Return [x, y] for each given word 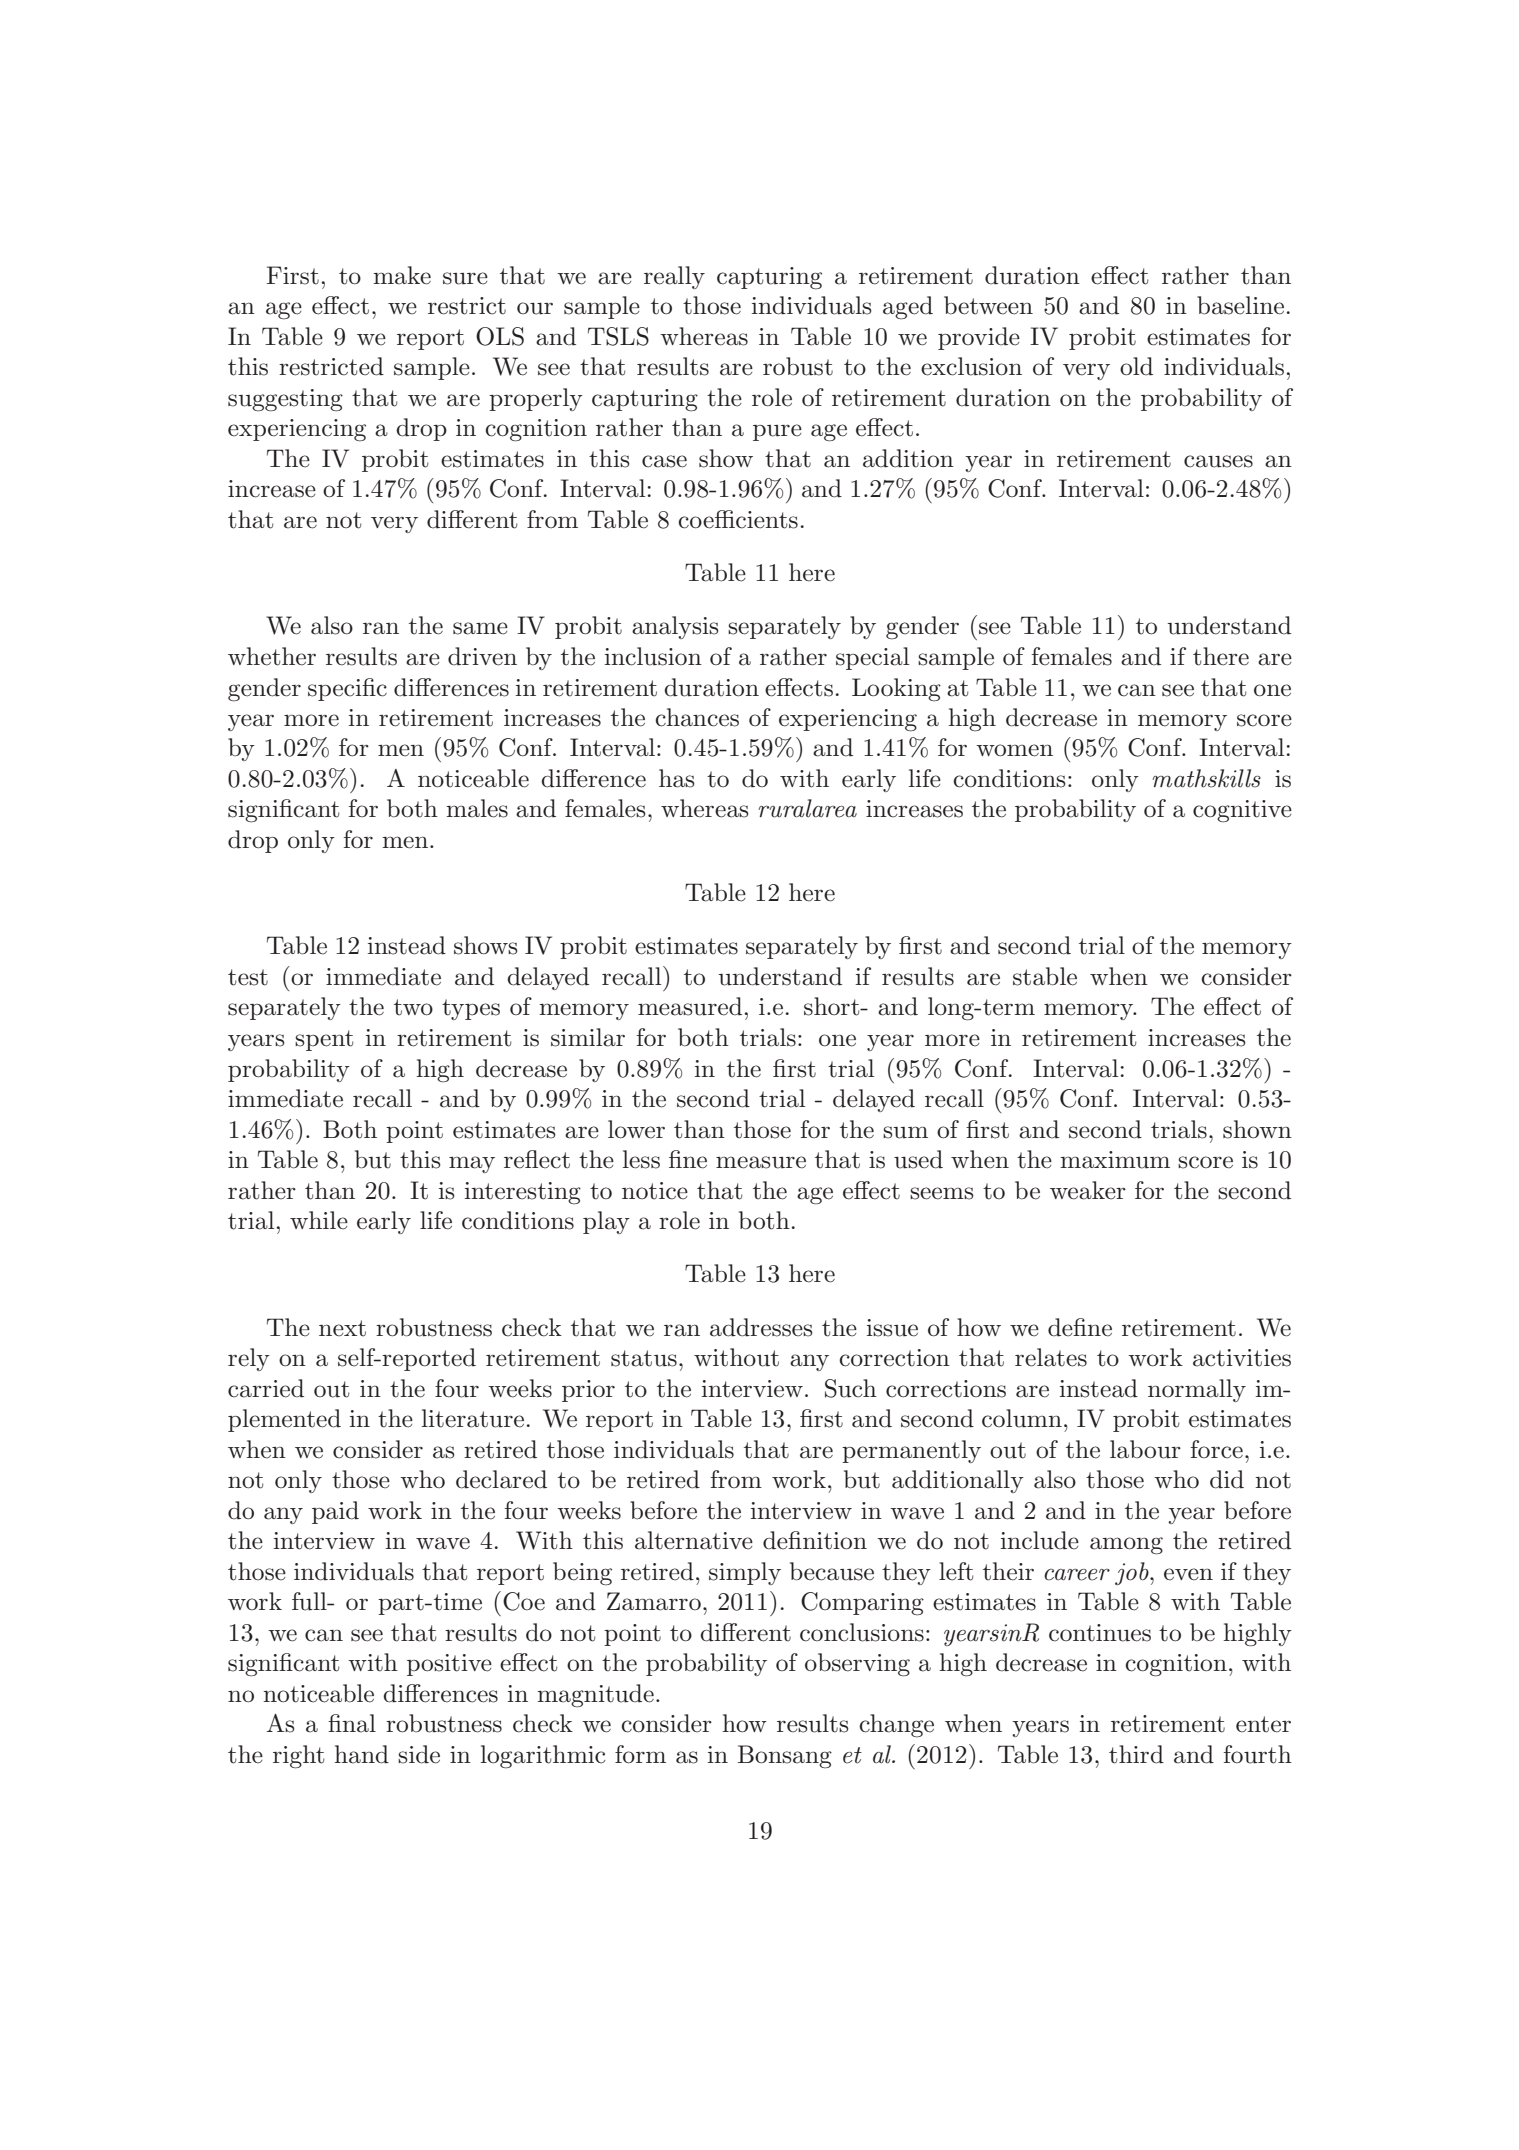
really [674, 277]
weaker [1088, 1190]
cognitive [1242, 811]
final [352, 1723]
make [402, 275]
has [677, 778]
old [1136, 366]
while [319, 1220]
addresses [761, 1327]
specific [347, 689]
